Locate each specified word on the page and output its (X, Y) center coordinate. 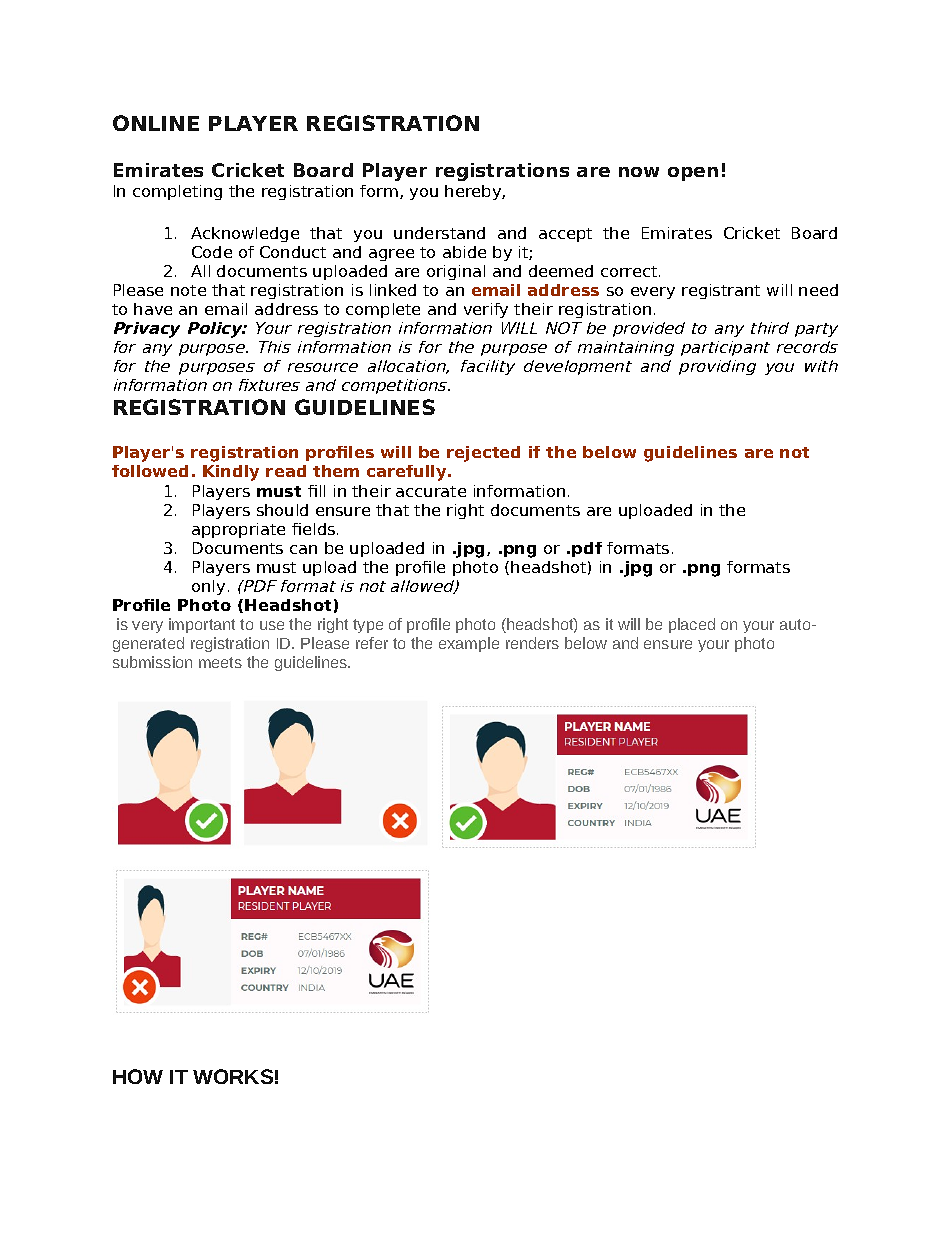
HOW (138, 1076)
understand (439, 233)
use (272, 625)
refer (372, 643)
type (368, 626)
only (208, 587)
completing (177, 192)
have (153, 309)
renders (532, 643)
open (693, 174)
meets (220, 662)
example (469, 644)
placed (692, 625)
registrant (721, 291)
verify (486, 310)
